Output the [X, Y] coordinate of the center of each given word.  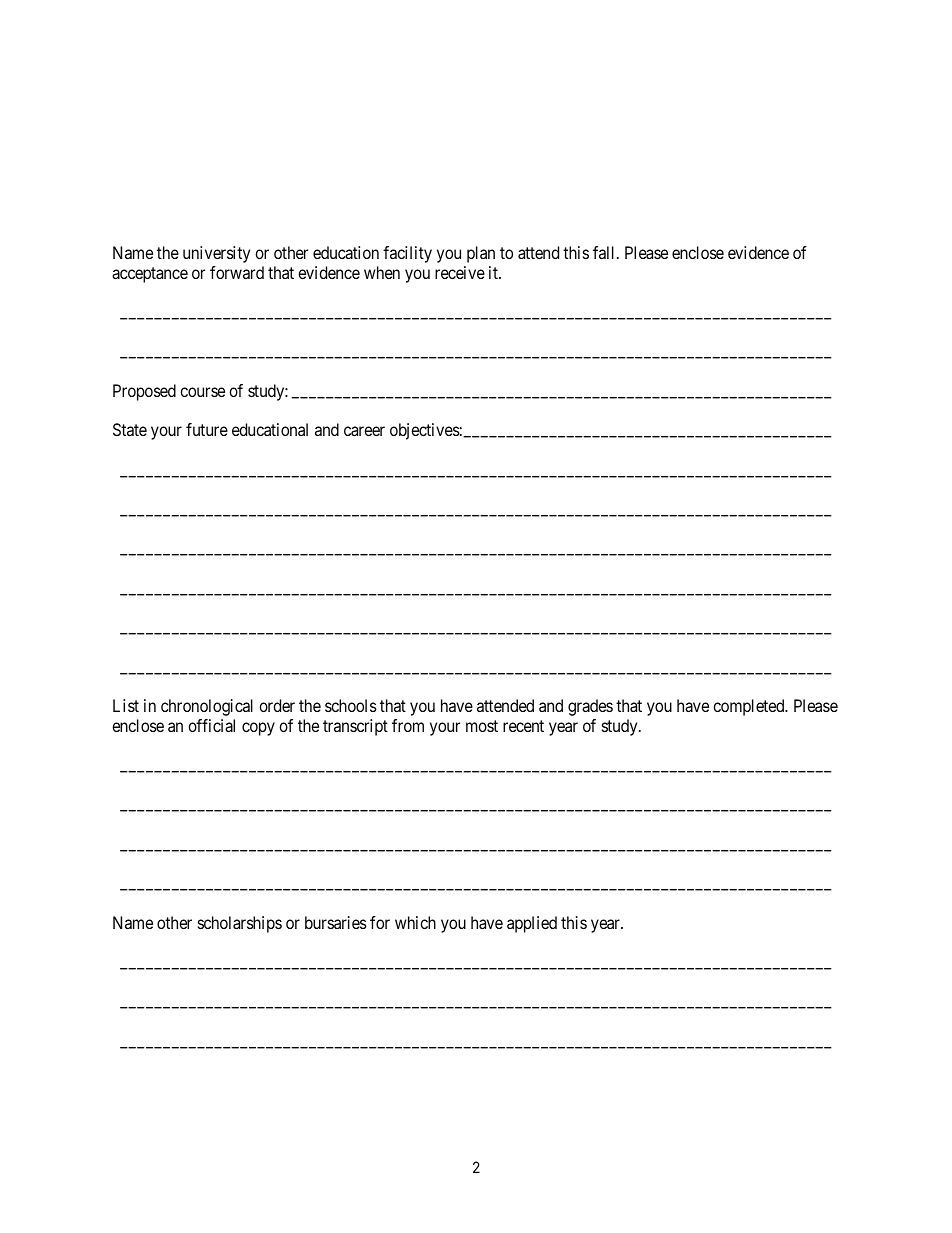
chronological [207, 707]
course [202, 392]
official [211, 725]
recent [523, 726]
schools [351, 705]
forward [237, 272]
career [364, 431]
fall [605, 252]
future [207, 429]
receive [460, 272]
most [482, 726]
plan [481, 254]
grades [590, 707]
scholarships [240, 924]
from [408, 725]
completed [750, 707]
